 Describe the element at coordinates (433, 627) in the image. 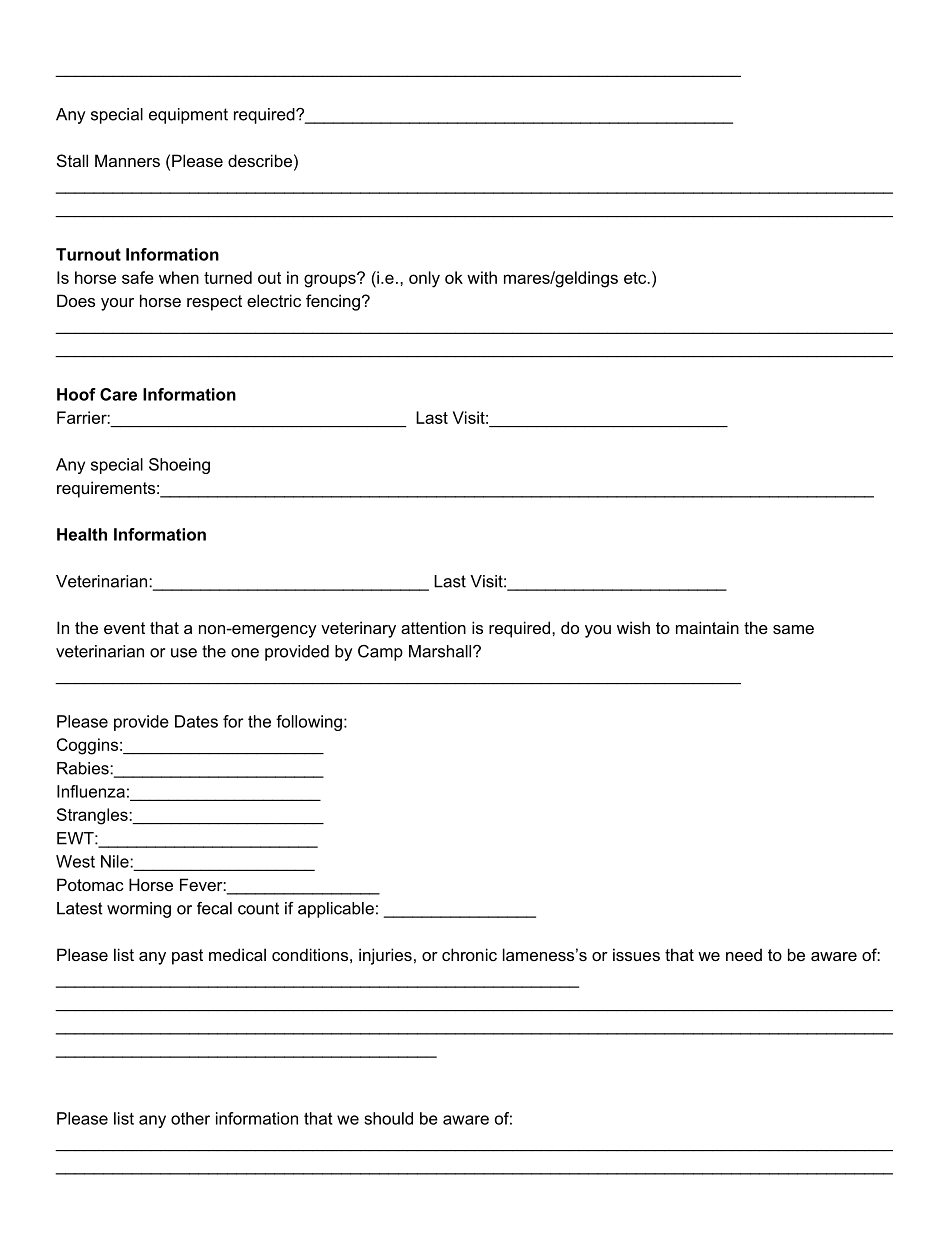

I see `attention` at that location.
